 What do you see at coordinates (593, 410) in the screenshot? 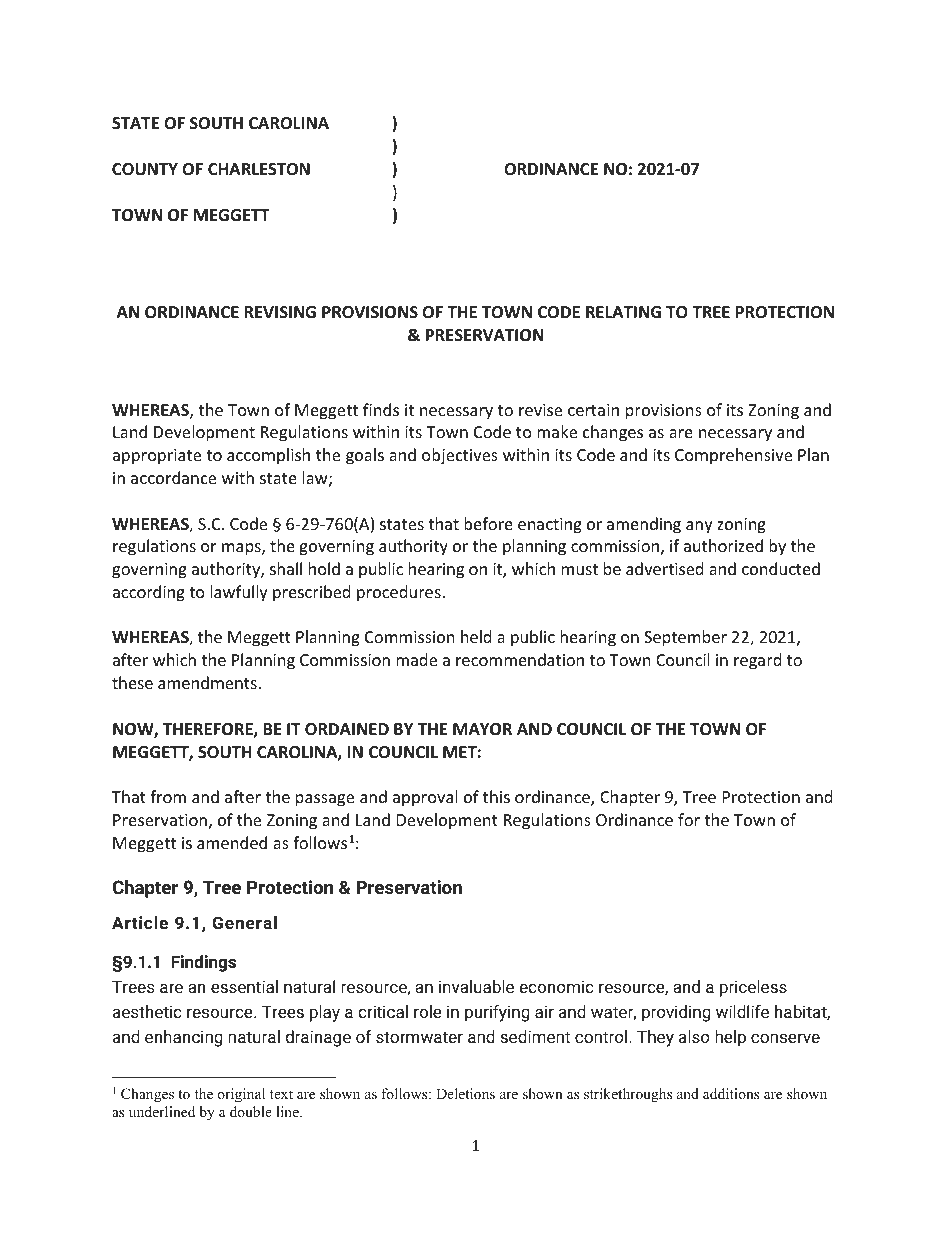
I see `certain` at bounding box center [593, 410].
